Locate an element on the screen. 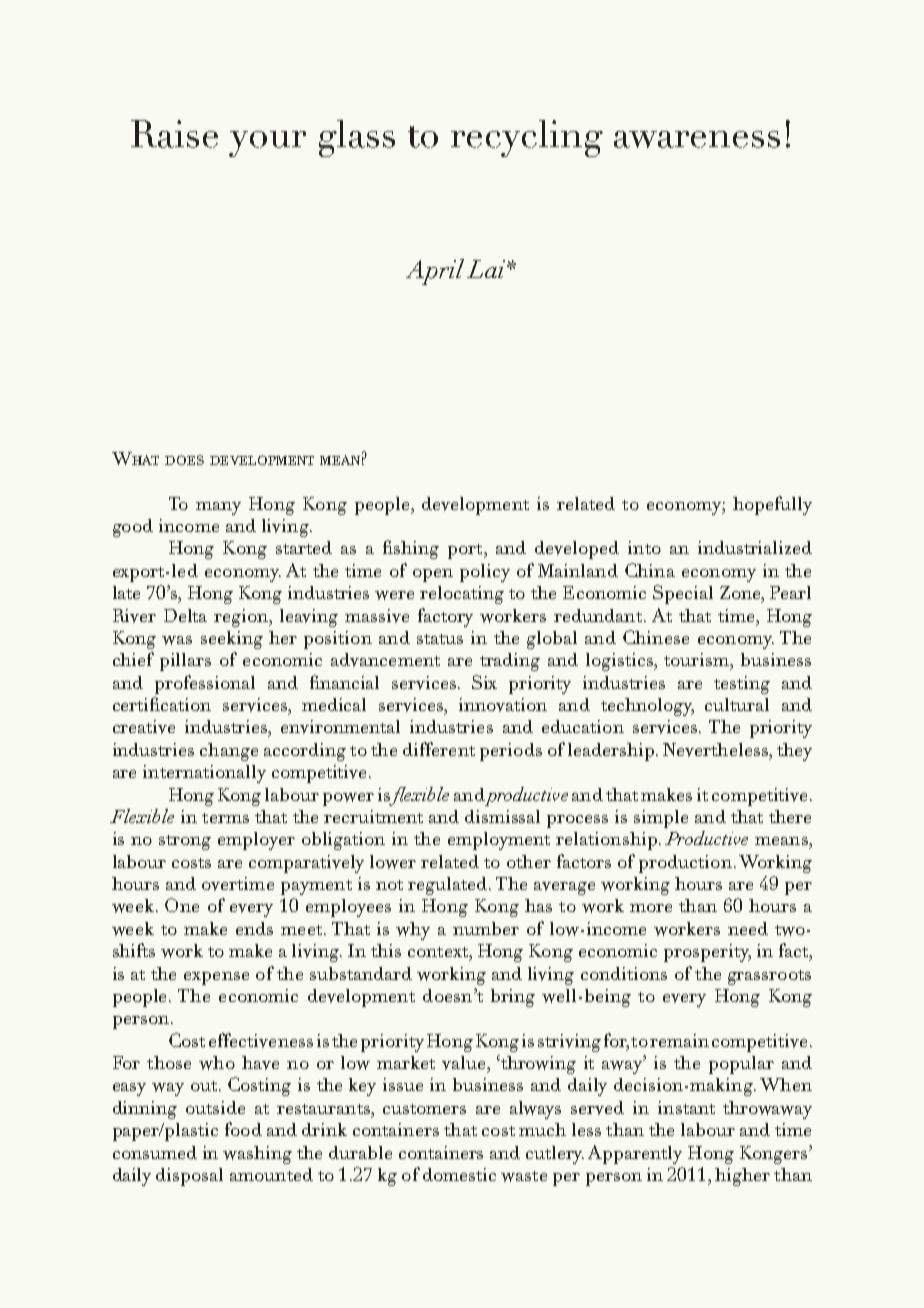 The height and width of the screenshot is (1308, 924). number is located at coordinates (486, 928).
